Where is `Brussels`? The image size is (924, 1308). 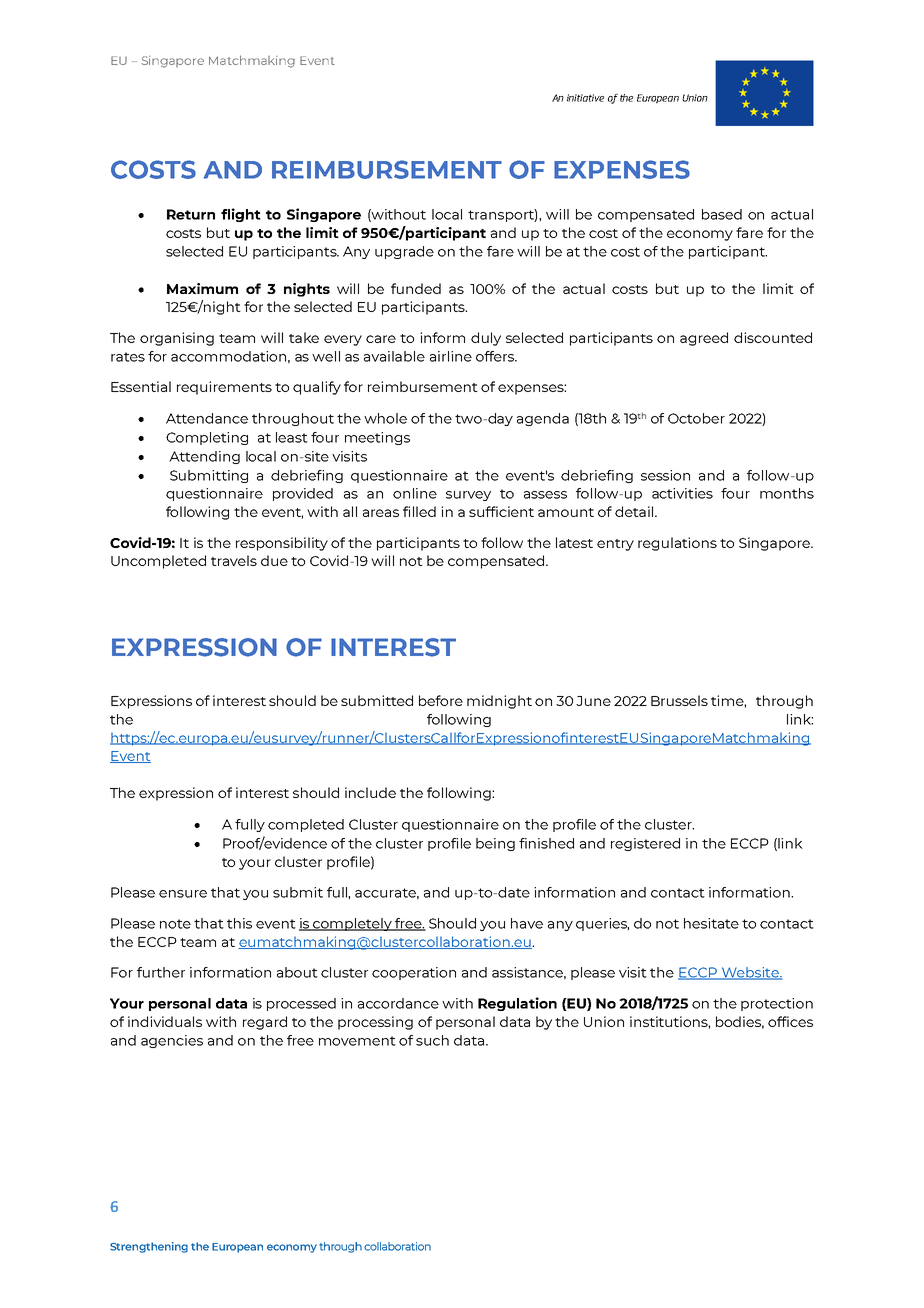
Brussels is located at coordinates (679, 700).
